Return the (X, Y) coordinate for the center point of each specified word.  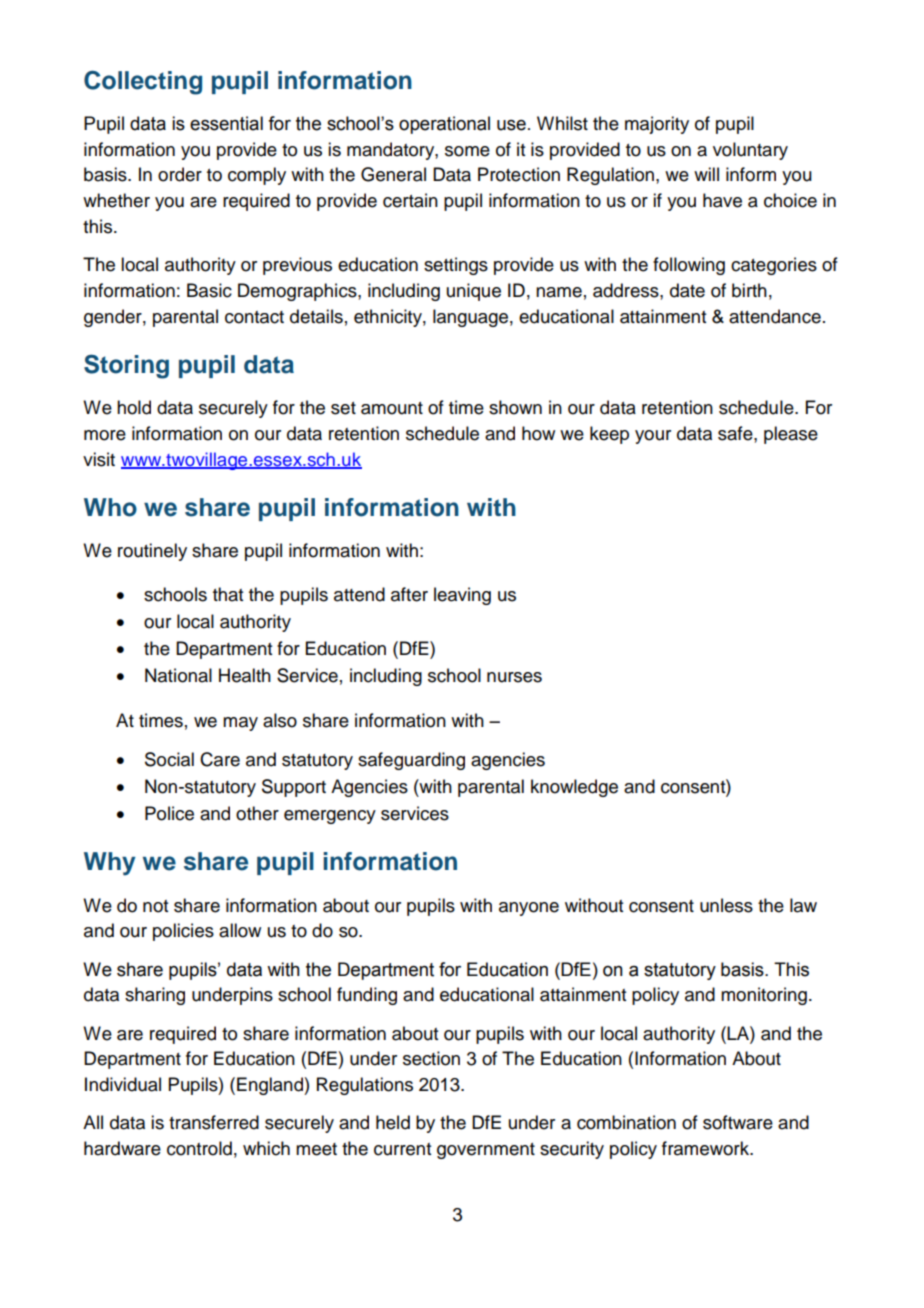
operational (444, 125)
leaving (462, 596)
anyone (529, 909)
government (486, 1151)
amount (392, 408)
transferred (214, 1122)
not (155, 906)
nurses (514, 677)
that (228, 594)
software (738, 1122)
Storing (126, 366)
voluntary (750, 151)
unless (726, 905)
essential (226, 123)
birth (749, 290)
